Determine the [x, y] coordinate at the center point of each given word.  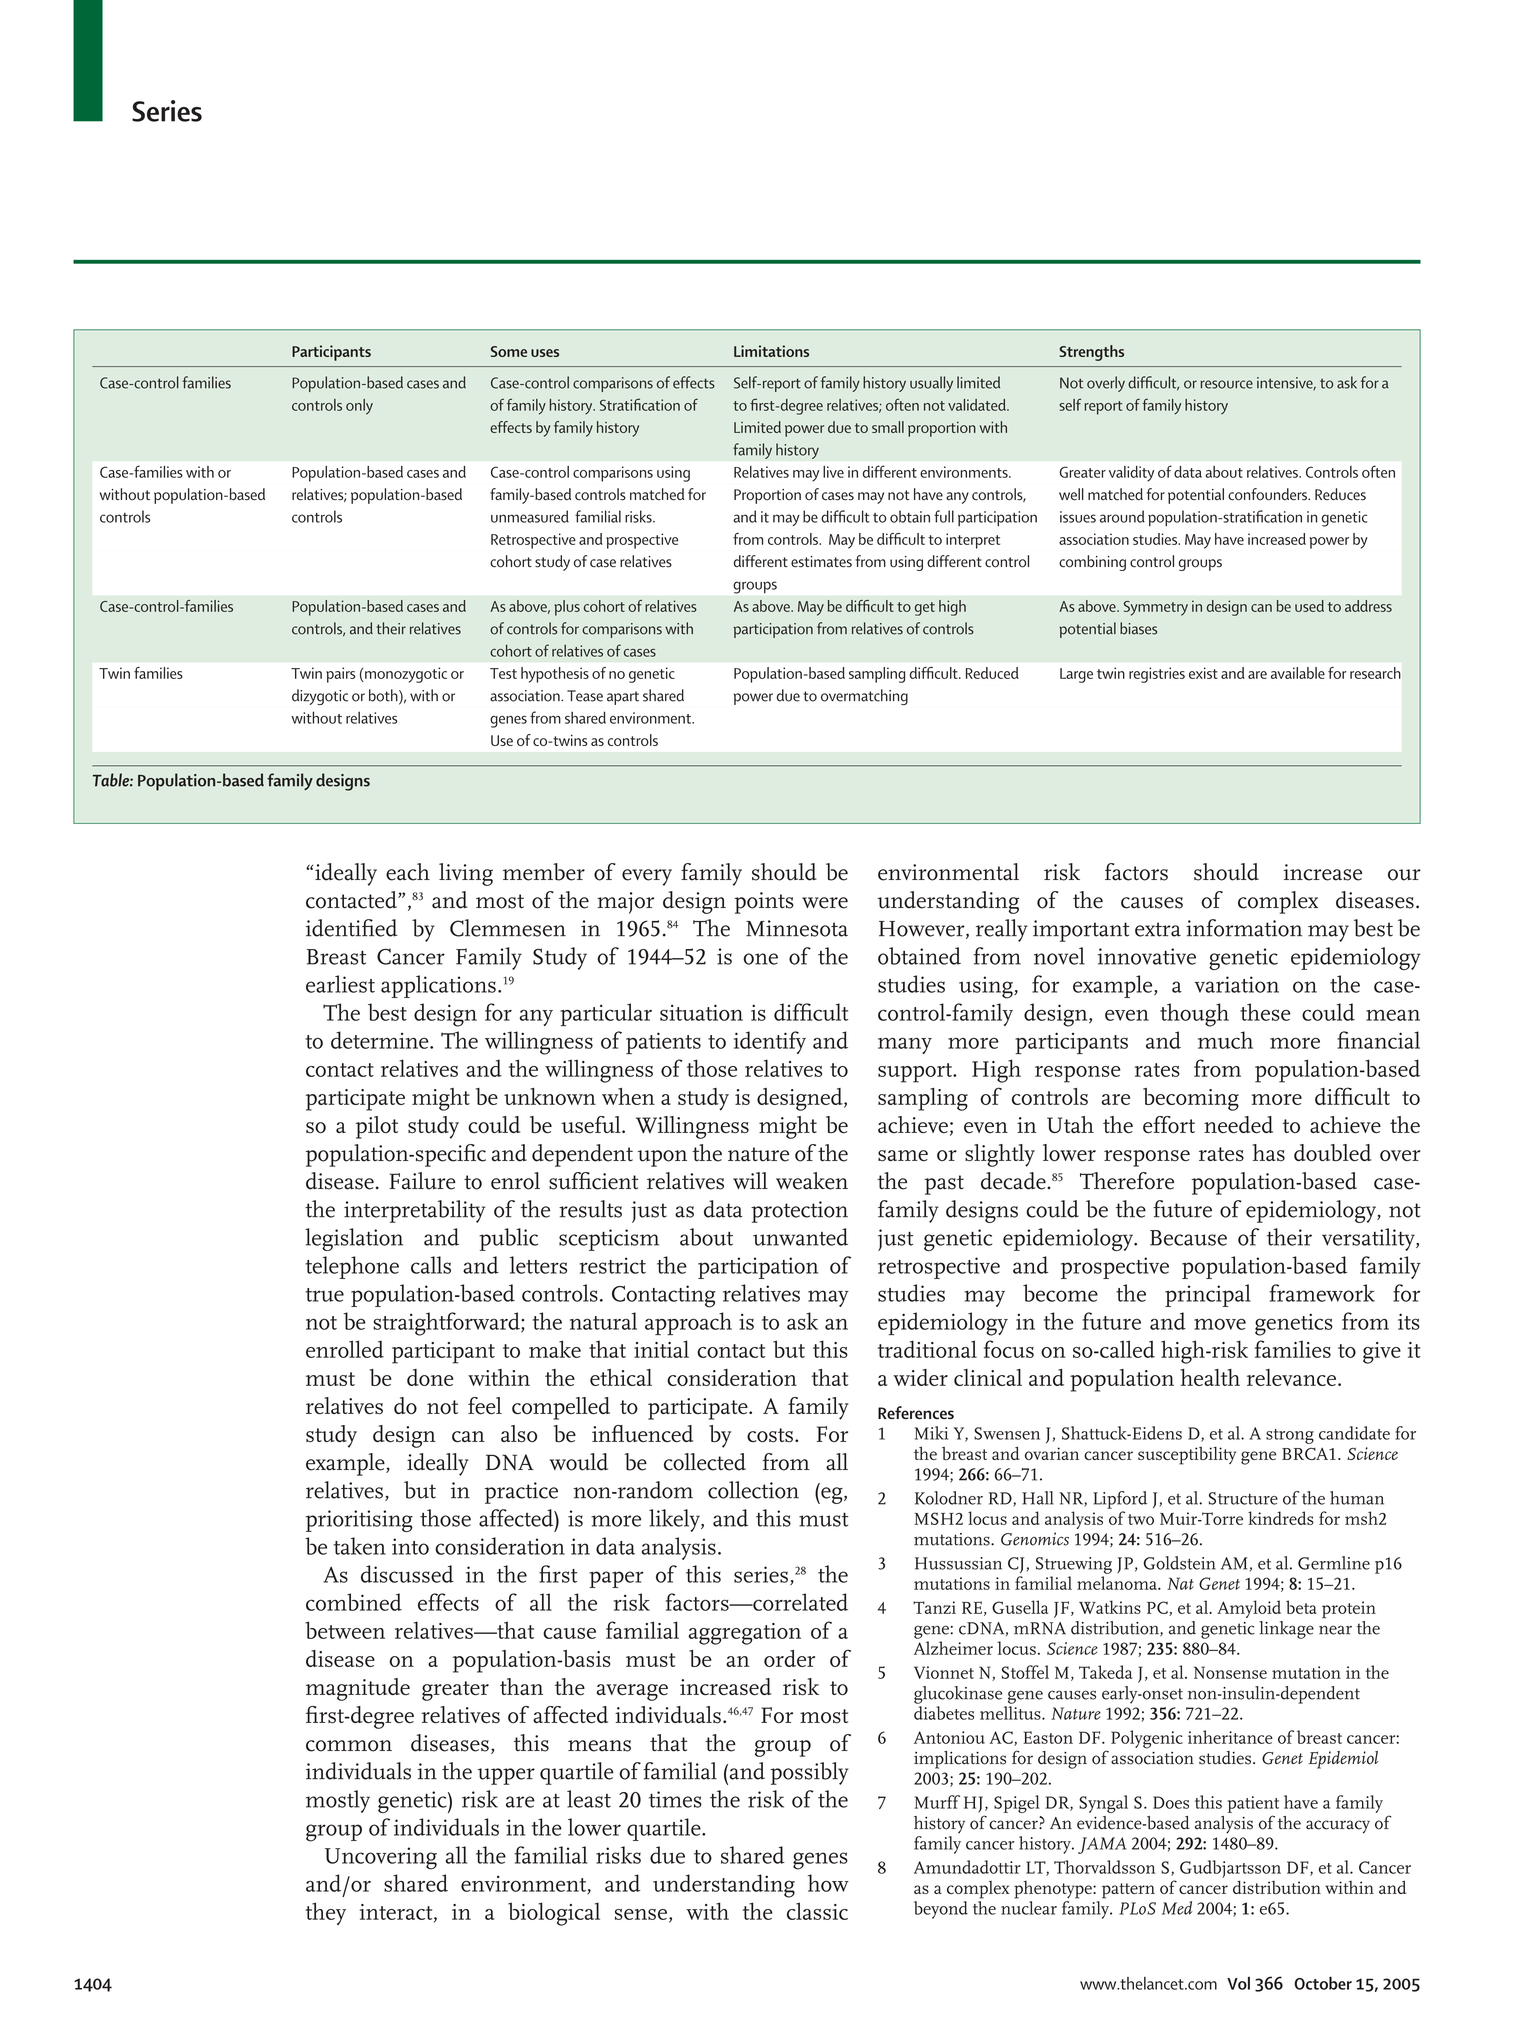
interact [397, 1913]
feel [485, 1406]
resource [1227, 384]
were [825, 903]
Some [509, 351]
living [466, 874]
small [888, 427]
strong [1290, 1436]
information [1244, 928]
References [916, 1412]
